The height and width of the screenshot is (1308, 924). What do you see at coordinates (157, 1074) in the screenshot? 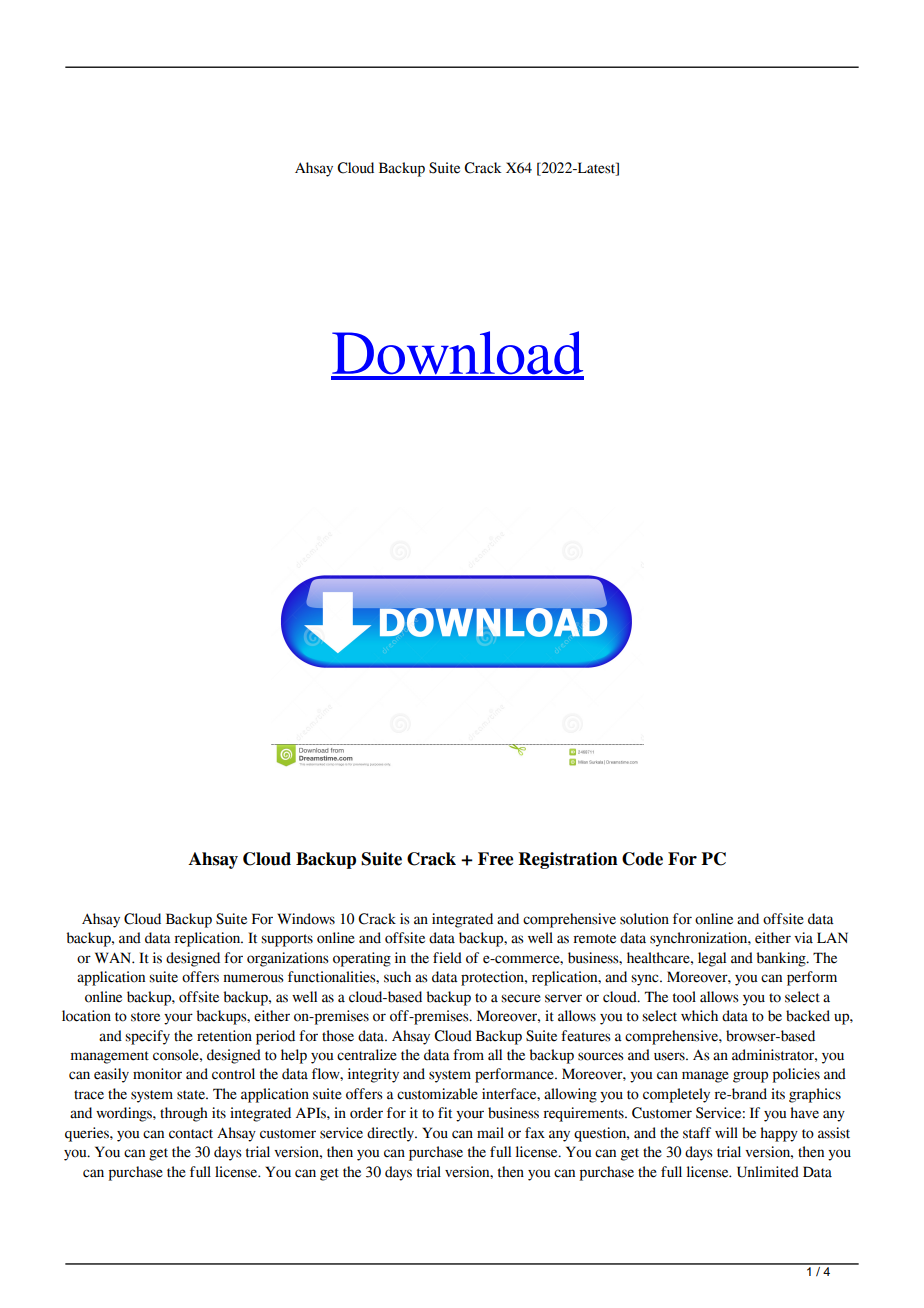
I see `monitor` at bounding box center [157, 1074].
